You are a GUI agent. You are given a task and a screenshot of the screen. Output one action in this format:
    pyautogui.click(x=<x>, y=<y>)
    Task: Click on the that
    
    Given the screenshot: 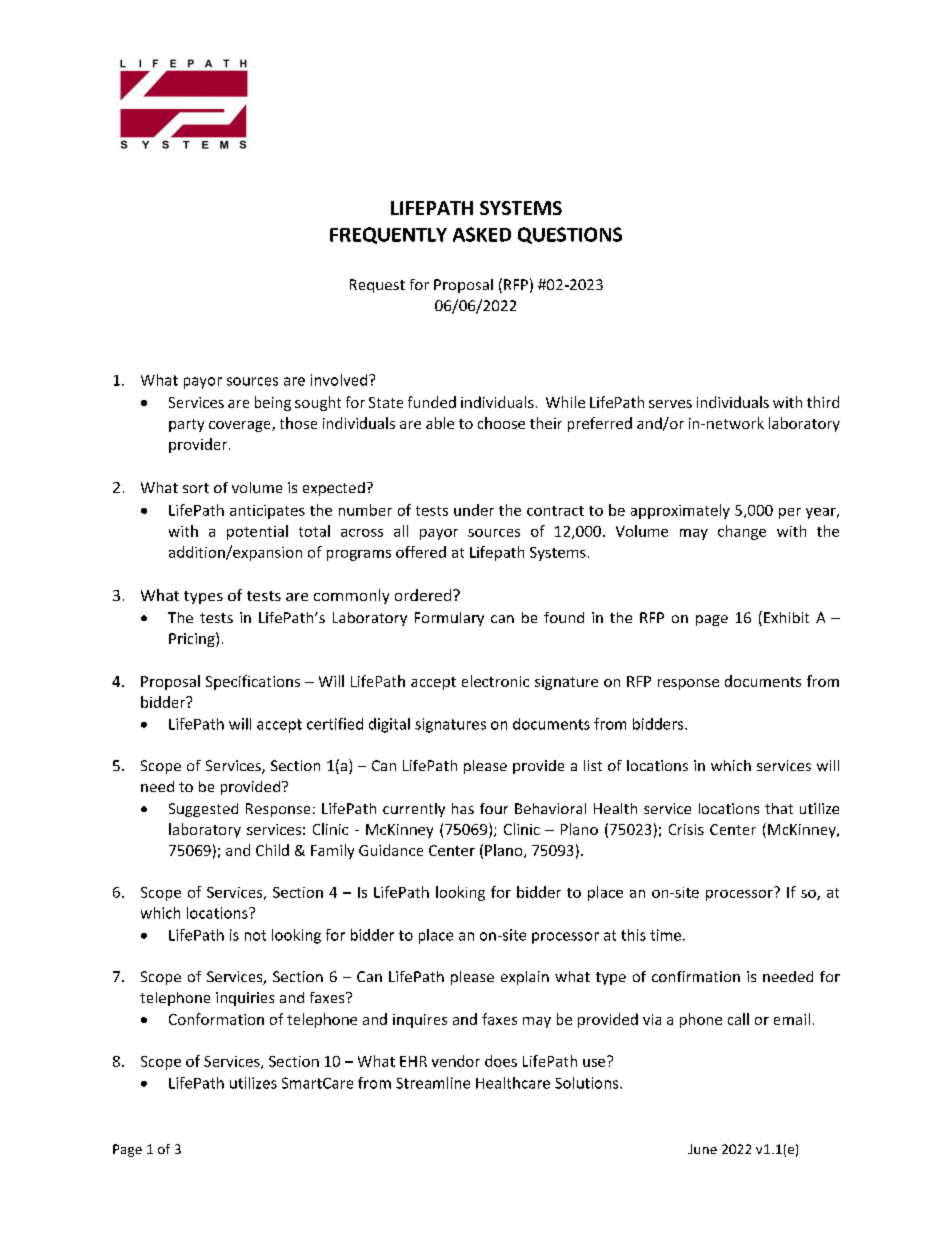 What is the action you would take?
    pyautogui.click(x=779, y=808)
